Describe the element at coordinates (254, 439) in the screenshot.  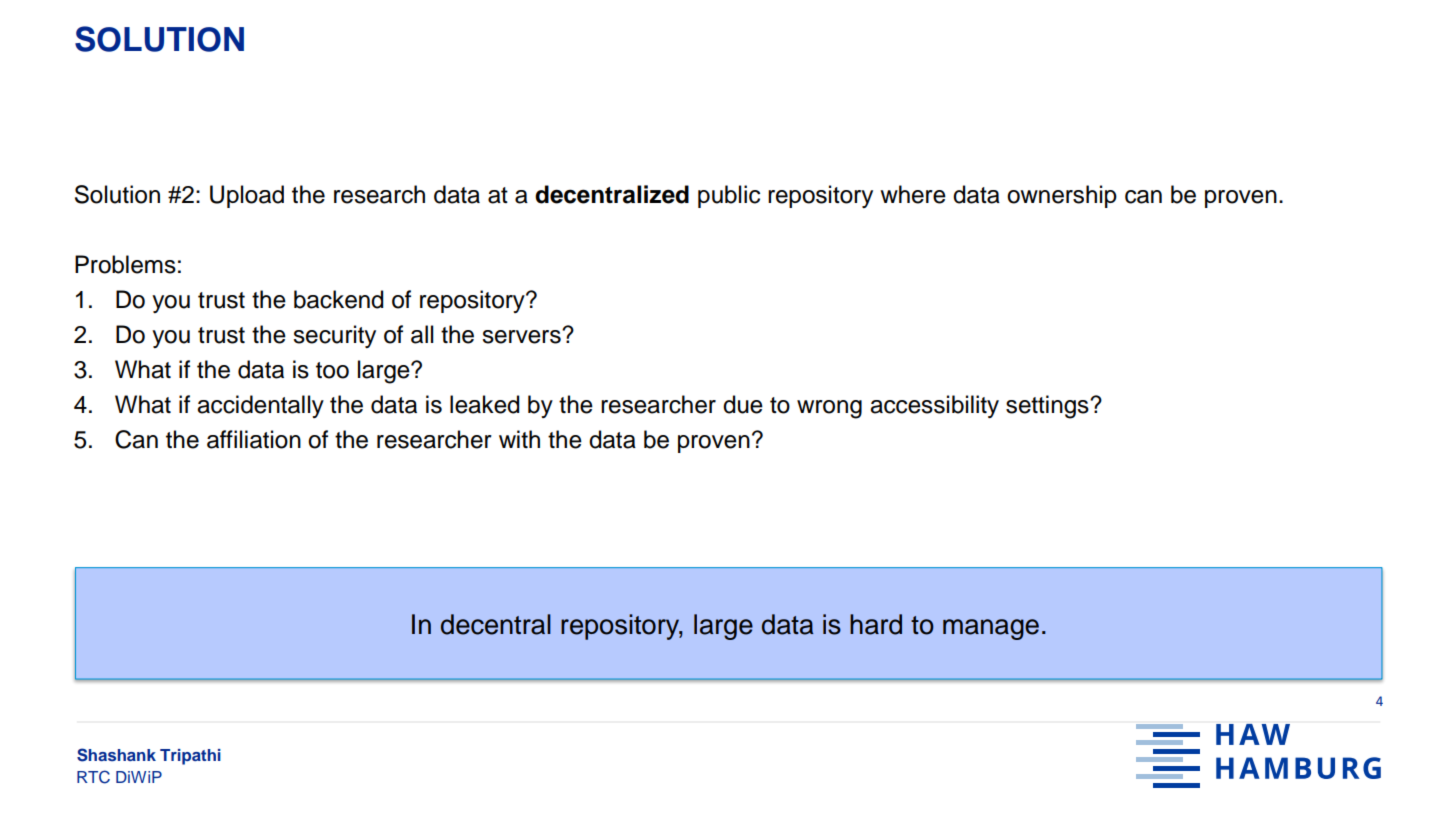
I see `affiliation` at that location.
